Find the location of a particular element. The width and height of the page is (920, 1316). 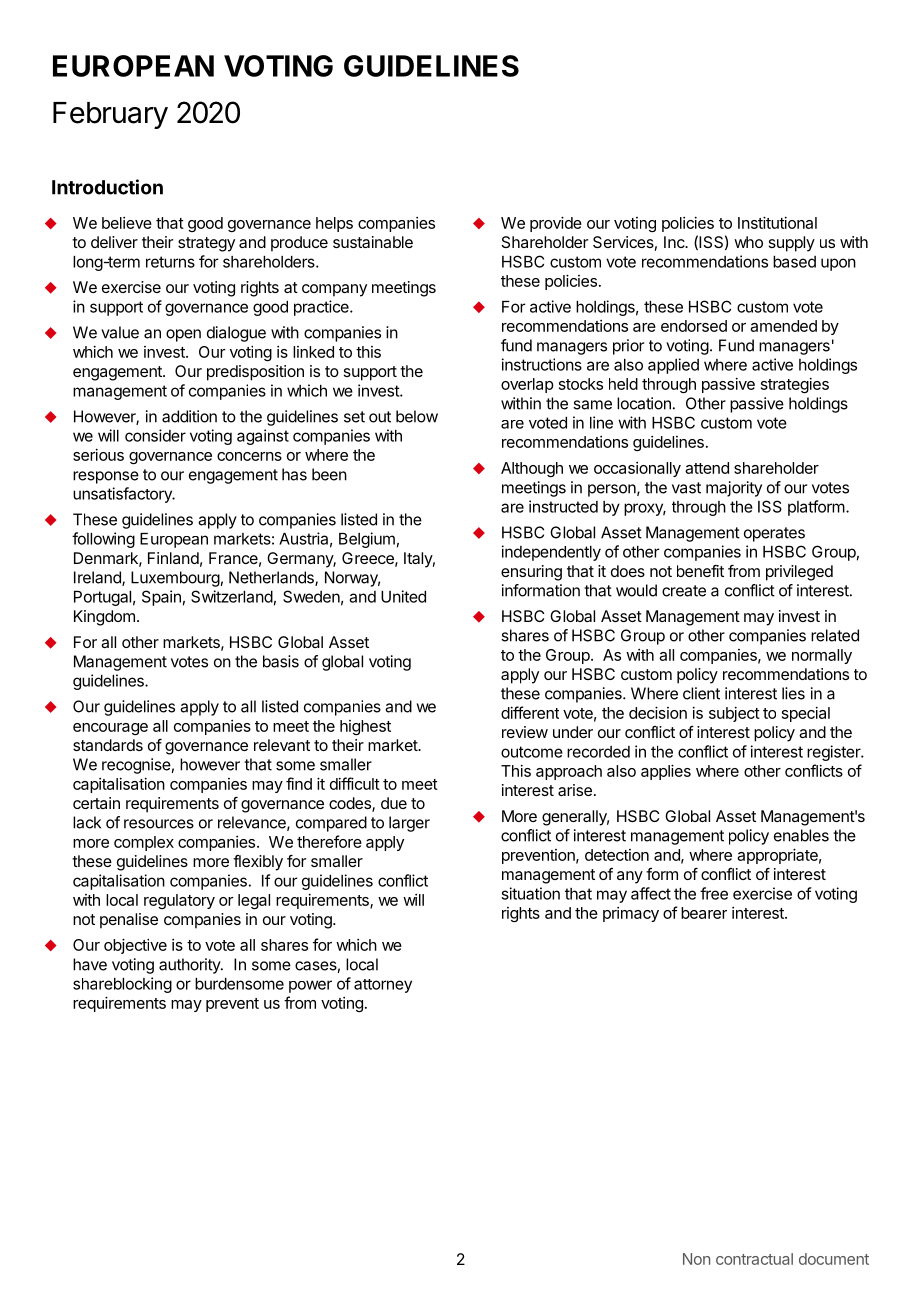

bearer is located at coordinates (704, 913).
